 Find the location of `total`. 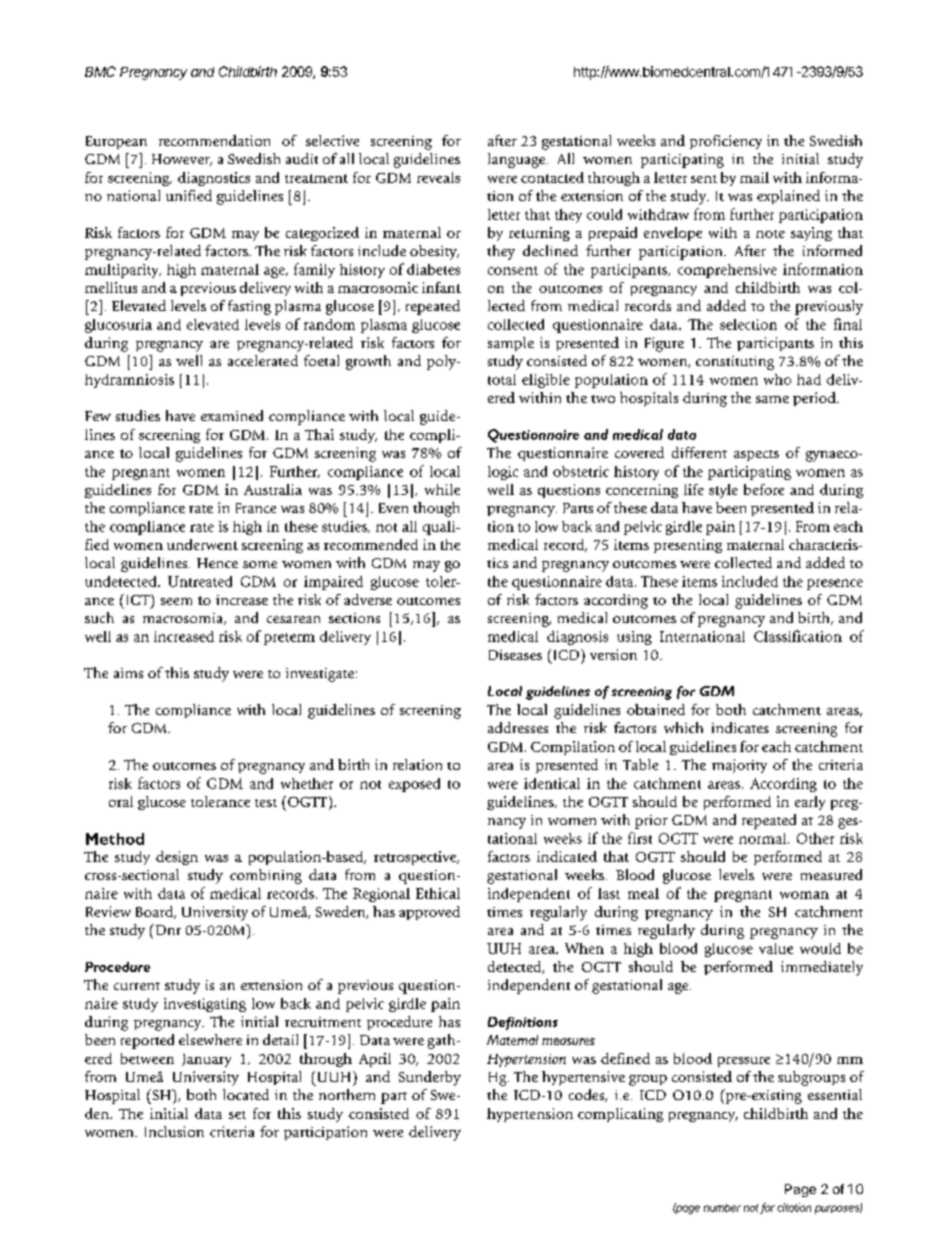

total is located at coordinates (502, 379).
